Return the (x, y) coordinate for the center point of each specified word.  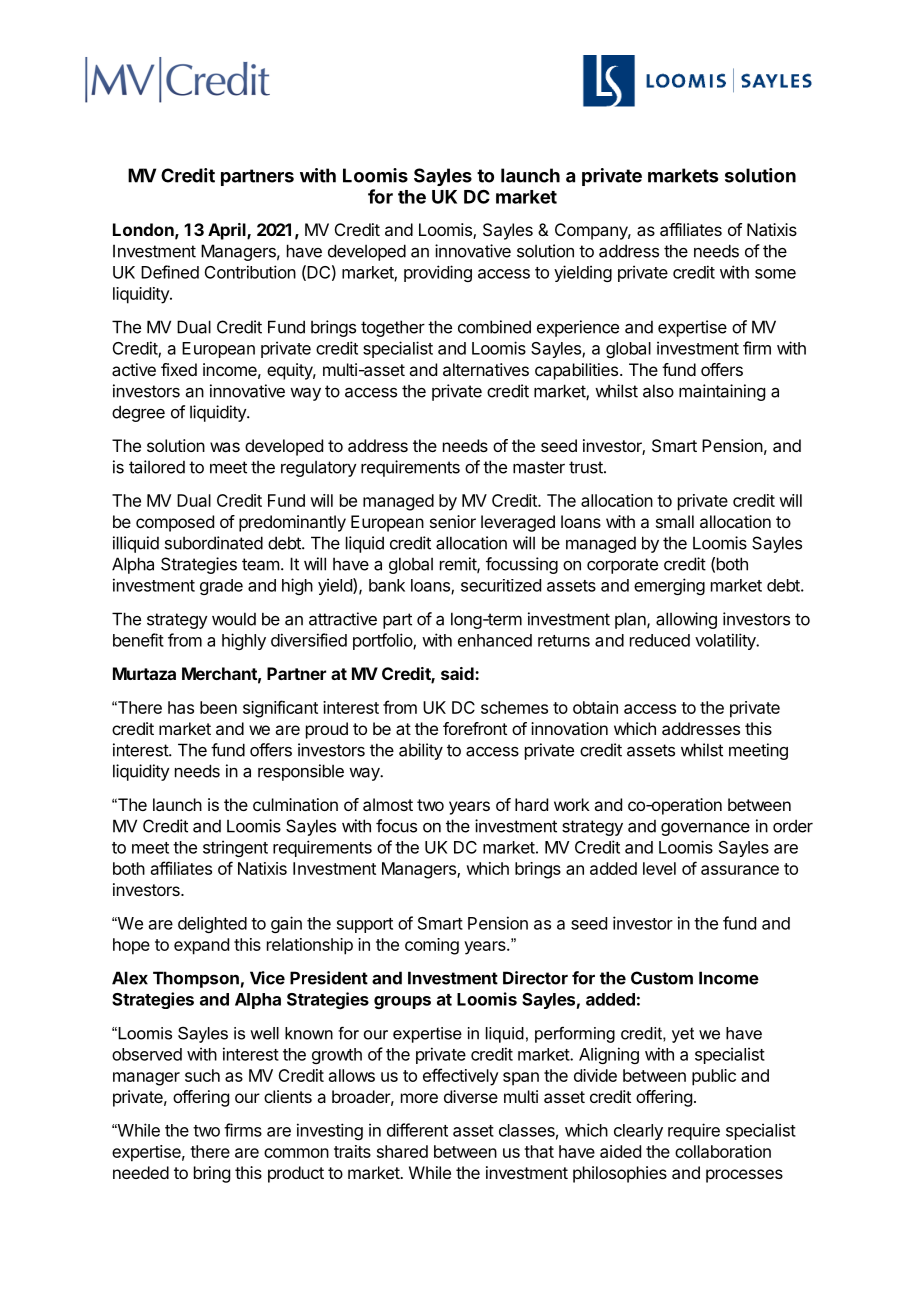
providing (438, 273)
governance (705, 829)
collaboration (723, 1151)
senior (453, 521)
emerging (669, 586)
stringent (235, 848)
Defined (170, 272)
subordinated (214, 543)
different (417, 1130)
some (775, 274)
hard (531, 804)
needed (141, 1172)
